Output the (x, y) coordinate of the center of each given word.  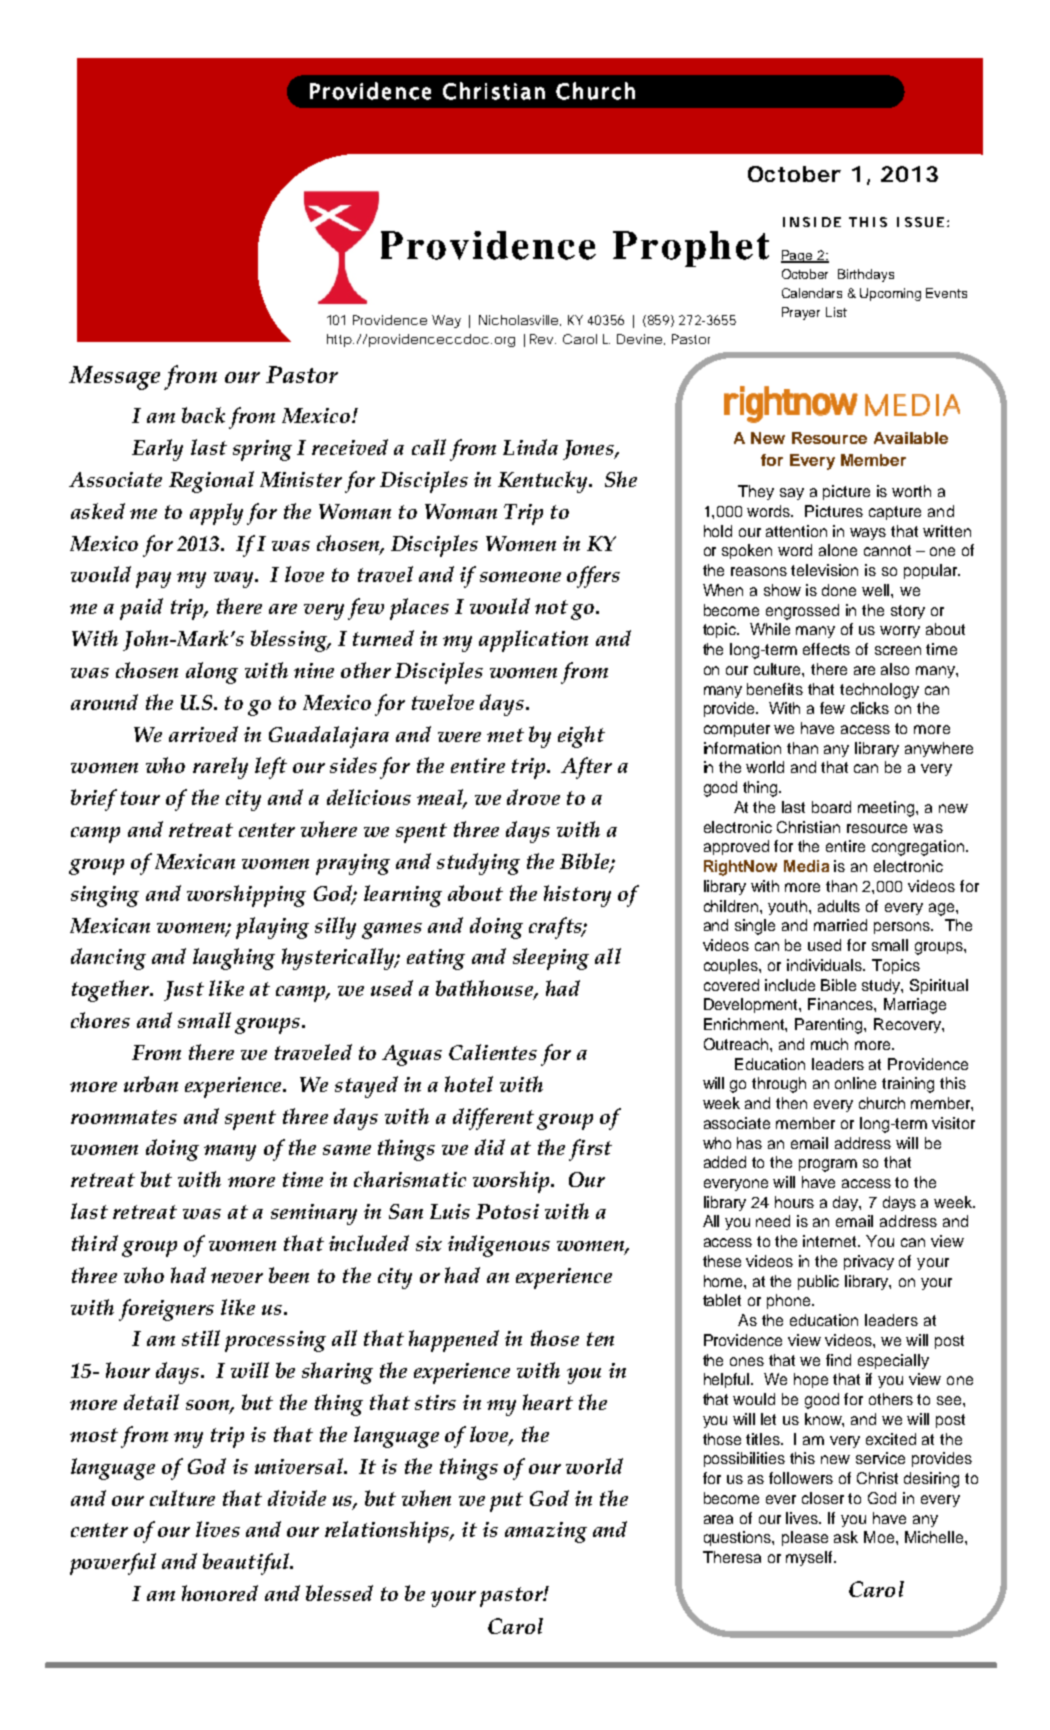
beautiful (247, 1564)
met (505, 735)
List (836, 312)
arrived (203, 734)
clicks (870, 708)
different (493, 1119)
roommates (124, 1117)
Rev (541, 339)
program (828, 1165)
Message (114, 378)
